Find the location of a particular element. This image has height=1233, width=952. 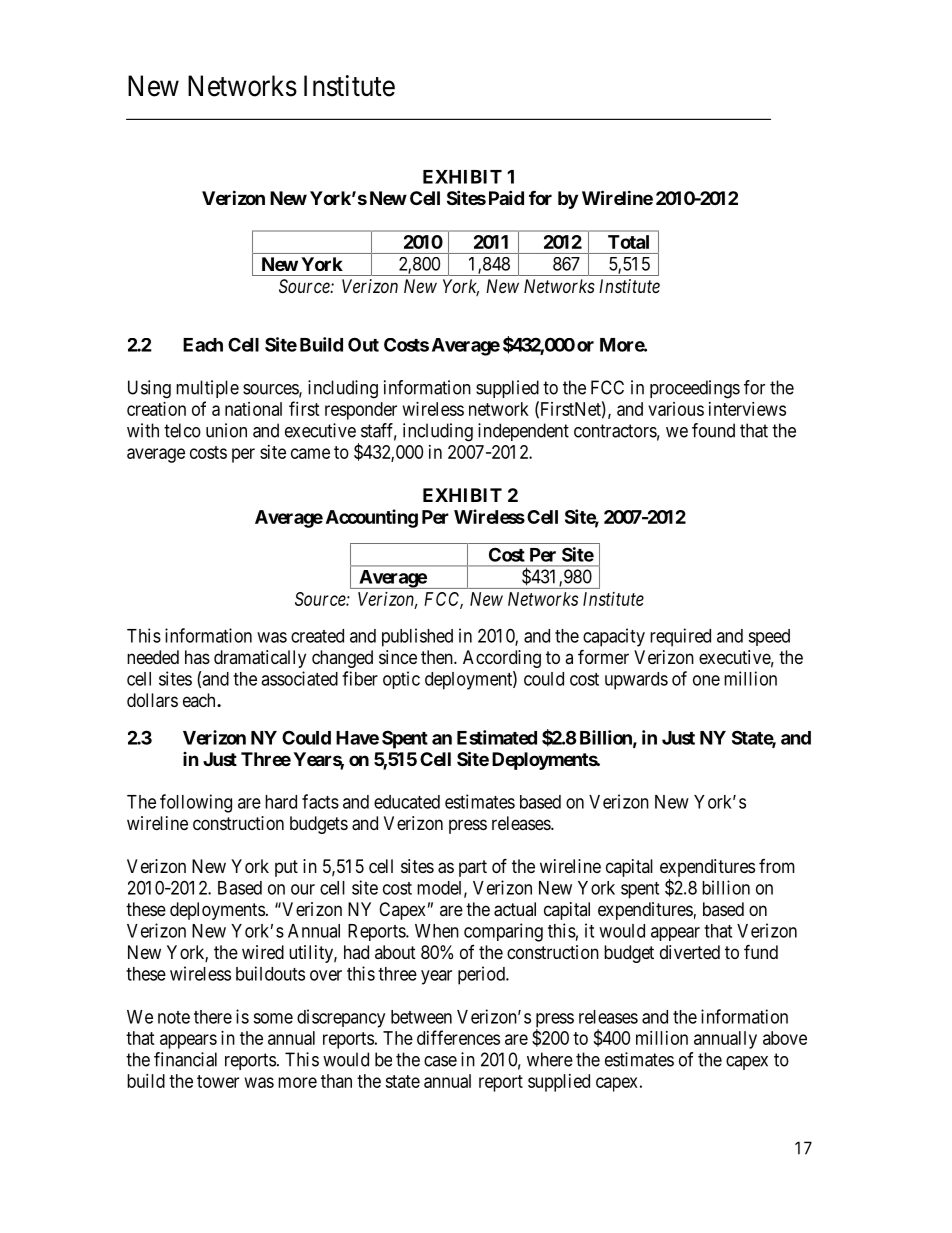

multiple is located at coordinates (207, 389).
